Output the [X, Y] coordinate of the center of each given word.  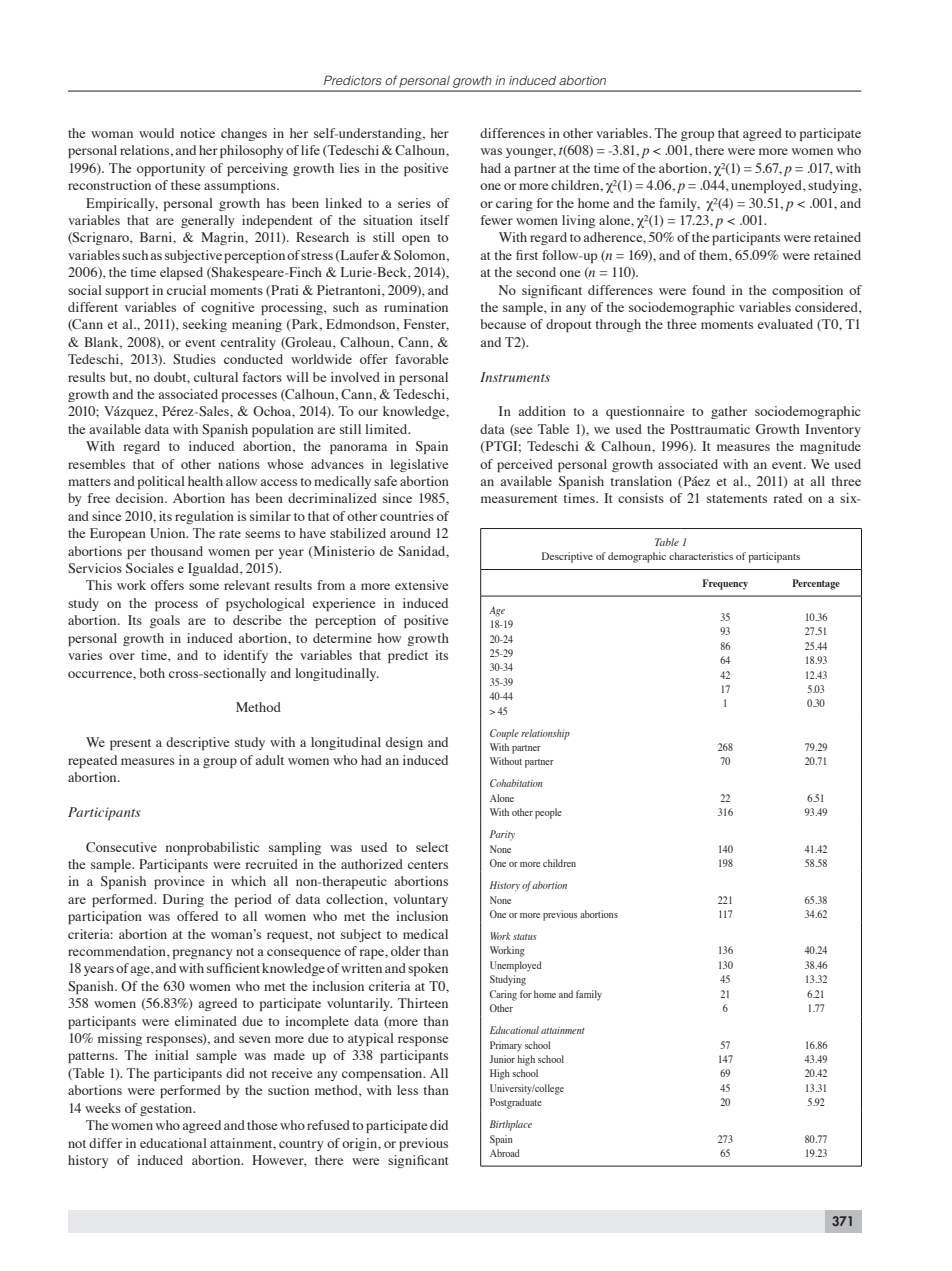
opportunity [171, 169]
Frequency [725, 584]
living [578, 221]
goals [165, 621]
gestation [167, 1109]
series [414, 203]
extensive [421, 585]
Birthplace [511, 1125]
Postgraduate [516, 1103]
